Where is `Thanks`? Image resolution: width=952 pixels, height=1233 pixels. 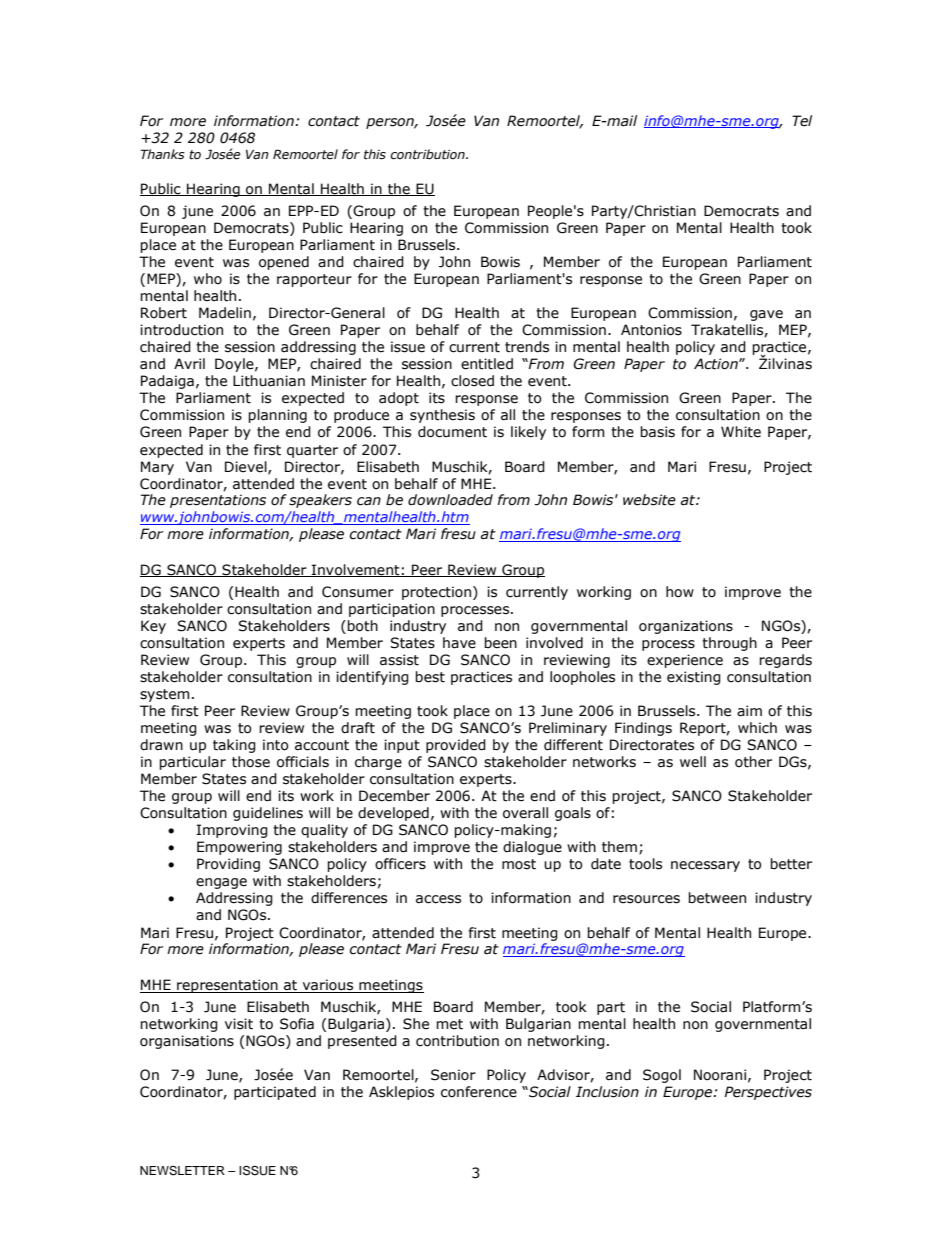
Thanks is located at coordinates (162, 154).
